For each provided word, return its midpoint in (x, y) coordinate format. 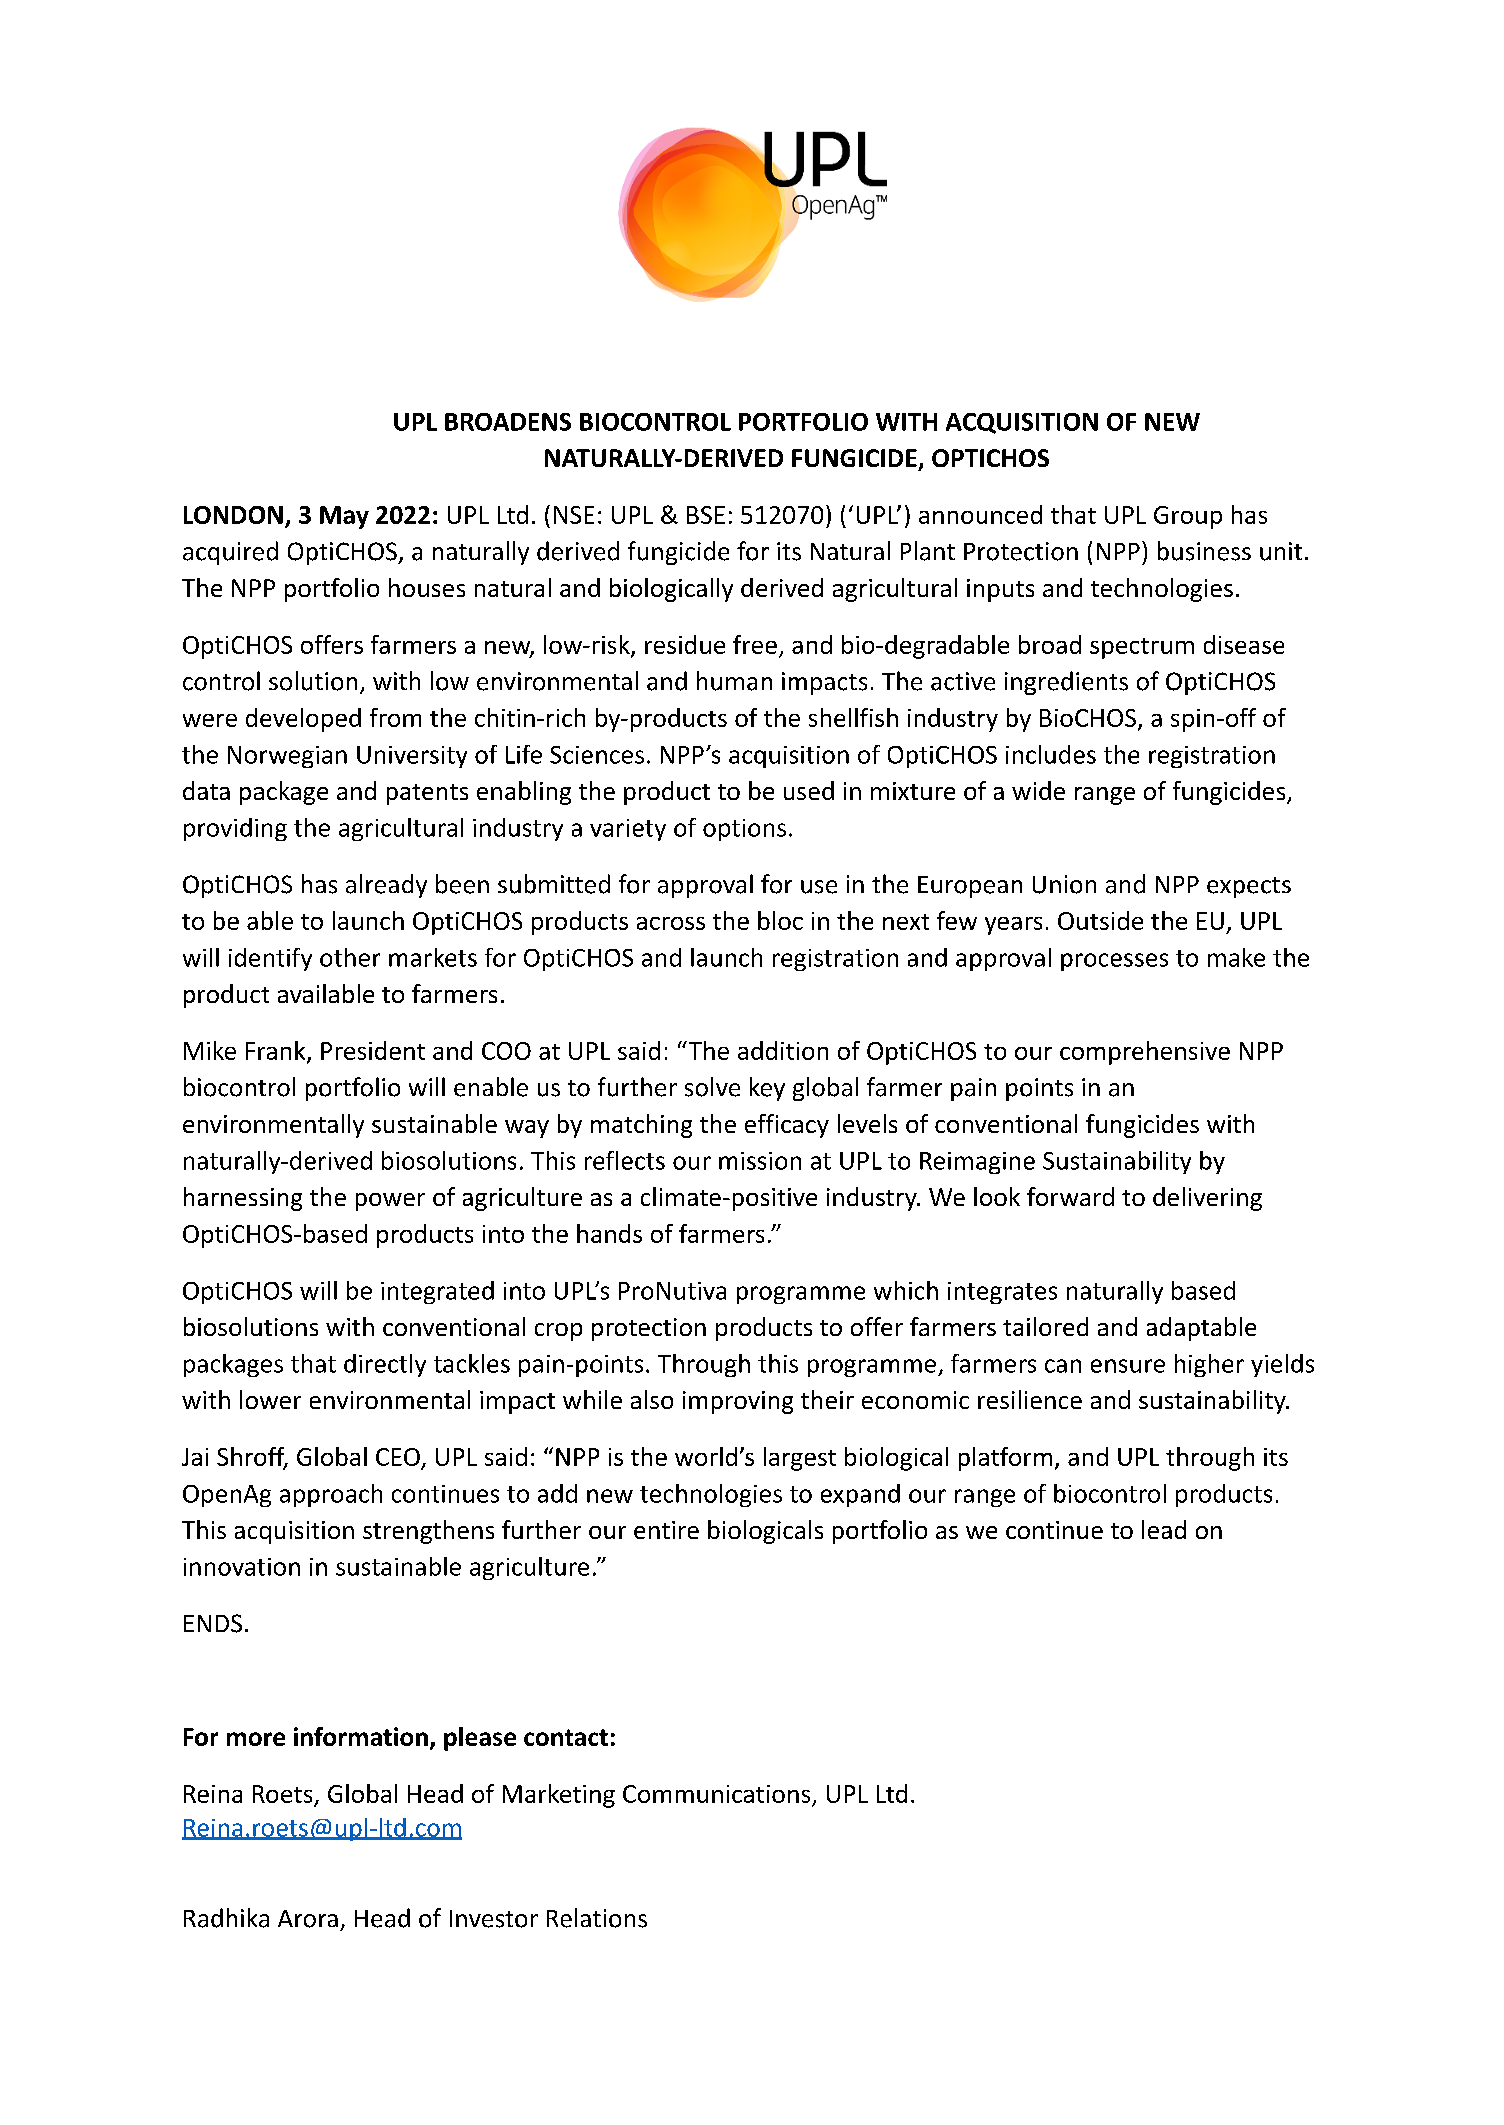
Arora (308, 1919)
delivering (1207, 1199)
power (390, 1202)
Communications (716, 1794)
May (344, 517)
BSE (706, 515)
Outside (1100, 920)
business (1204, 551)
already (386, 886)
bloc (780, 920)
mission (760, 1161)
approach (331, 1495)
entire (666, 1530)
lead (1164, 1529)
